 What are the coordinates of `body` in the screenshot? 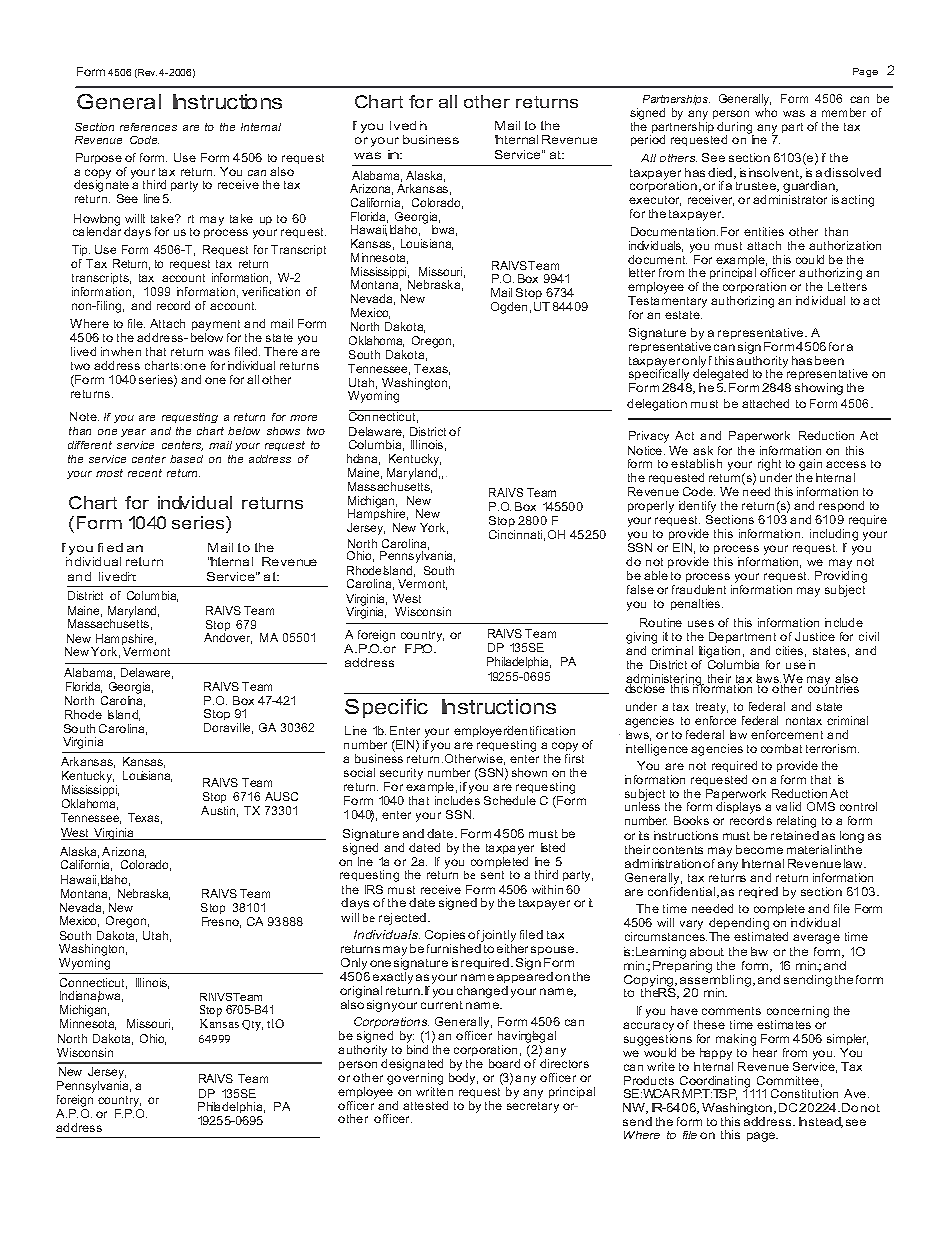 It's located at (463, 1079).
